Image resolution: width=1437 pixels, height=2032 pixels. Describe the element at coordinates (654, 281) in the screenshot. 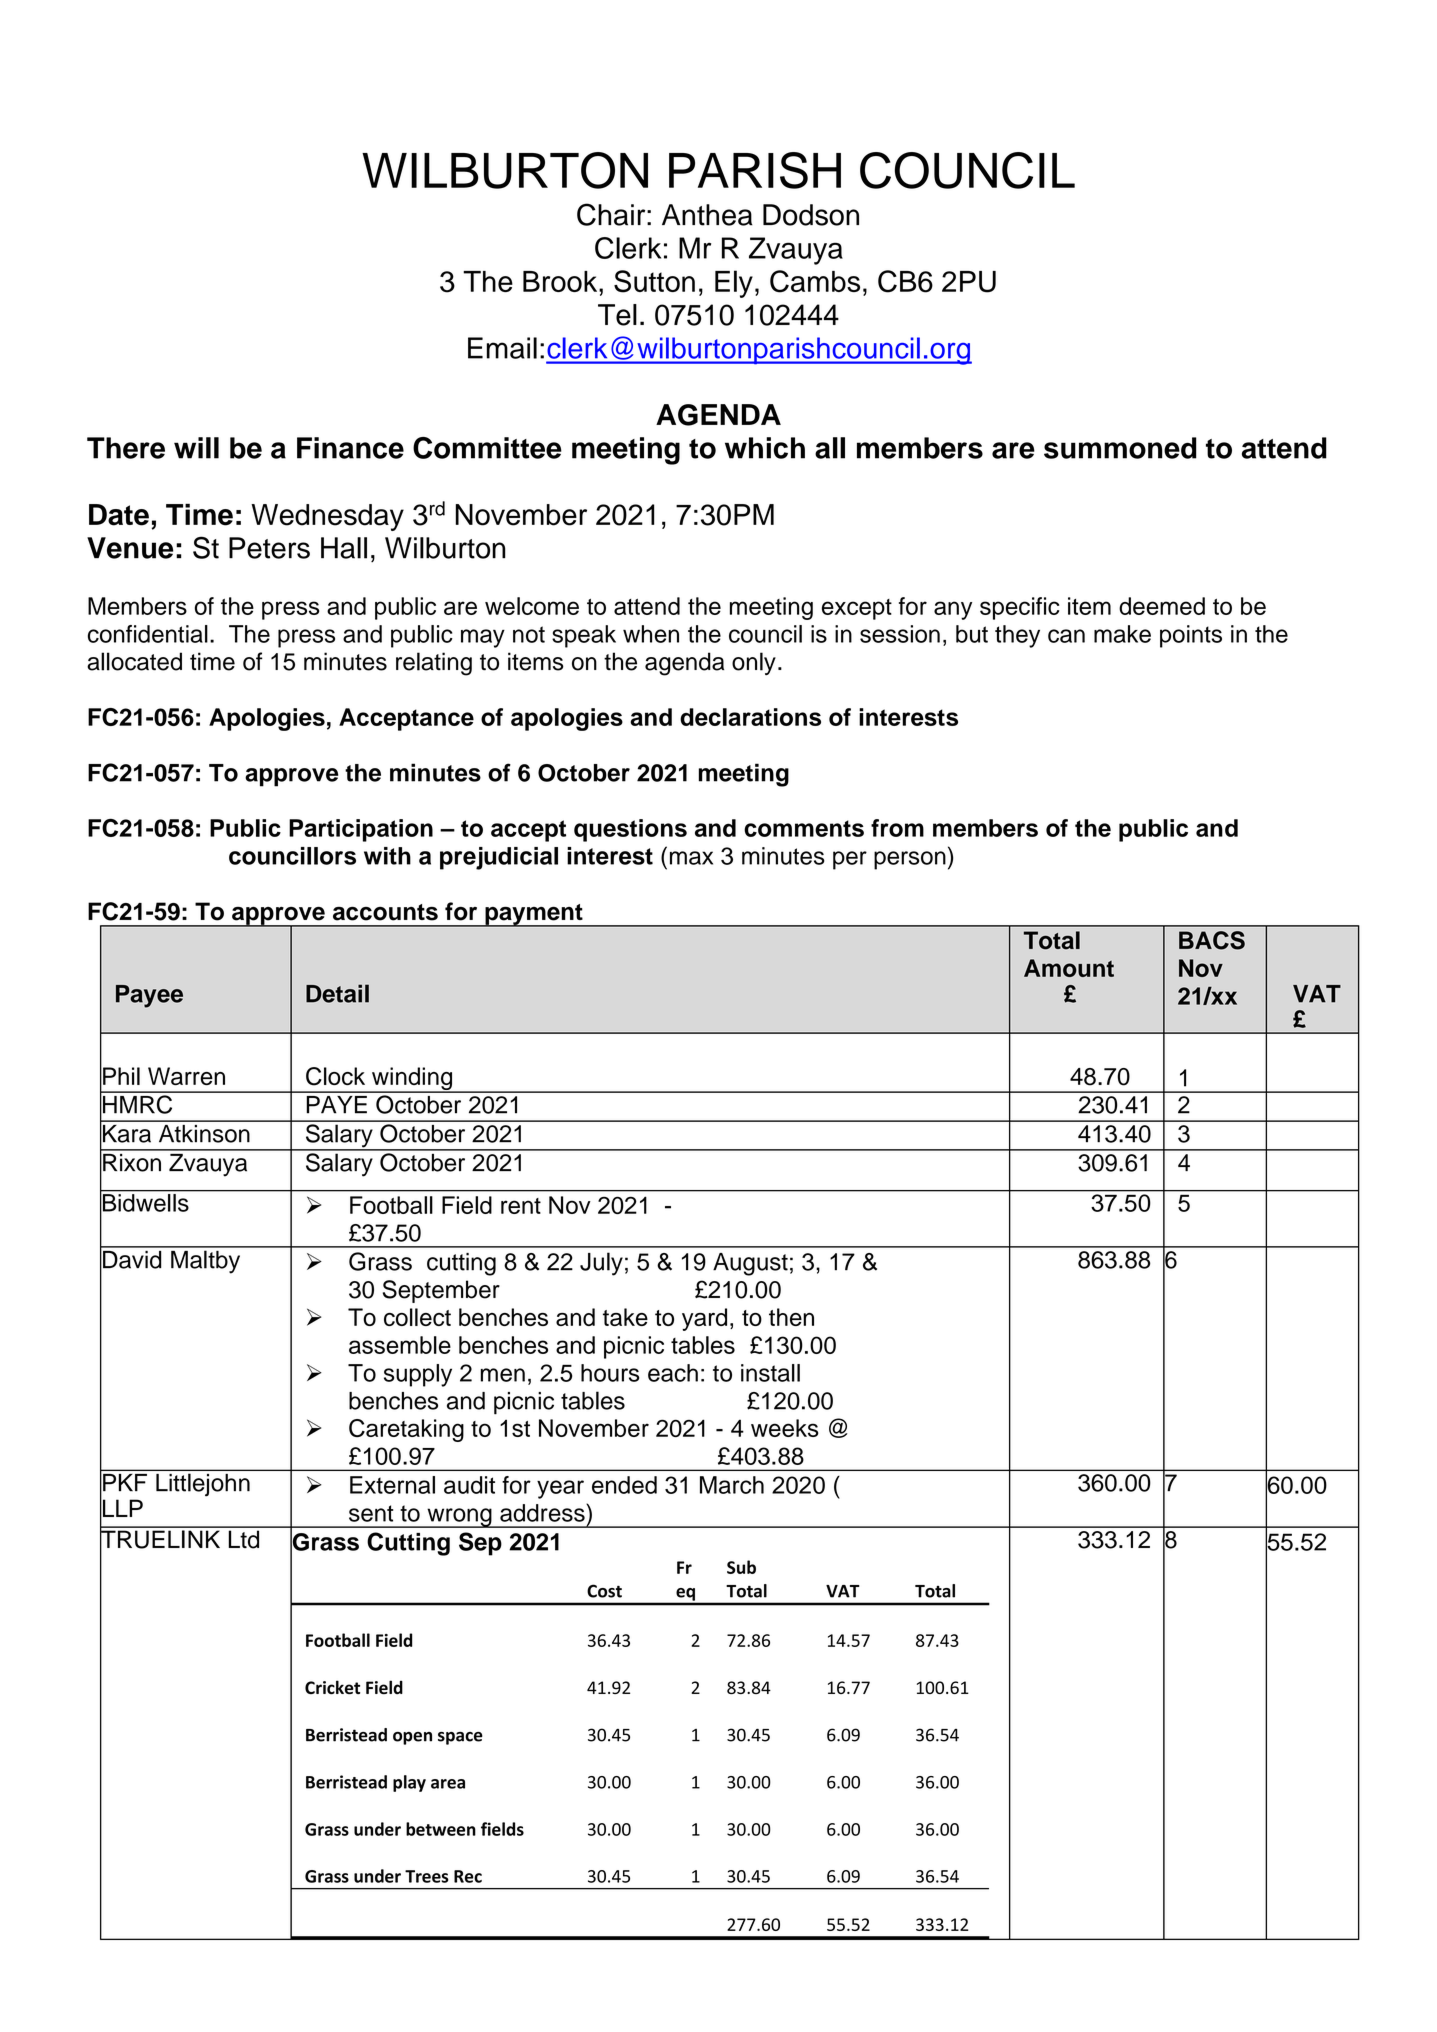

I see `Sutton` at that location.
